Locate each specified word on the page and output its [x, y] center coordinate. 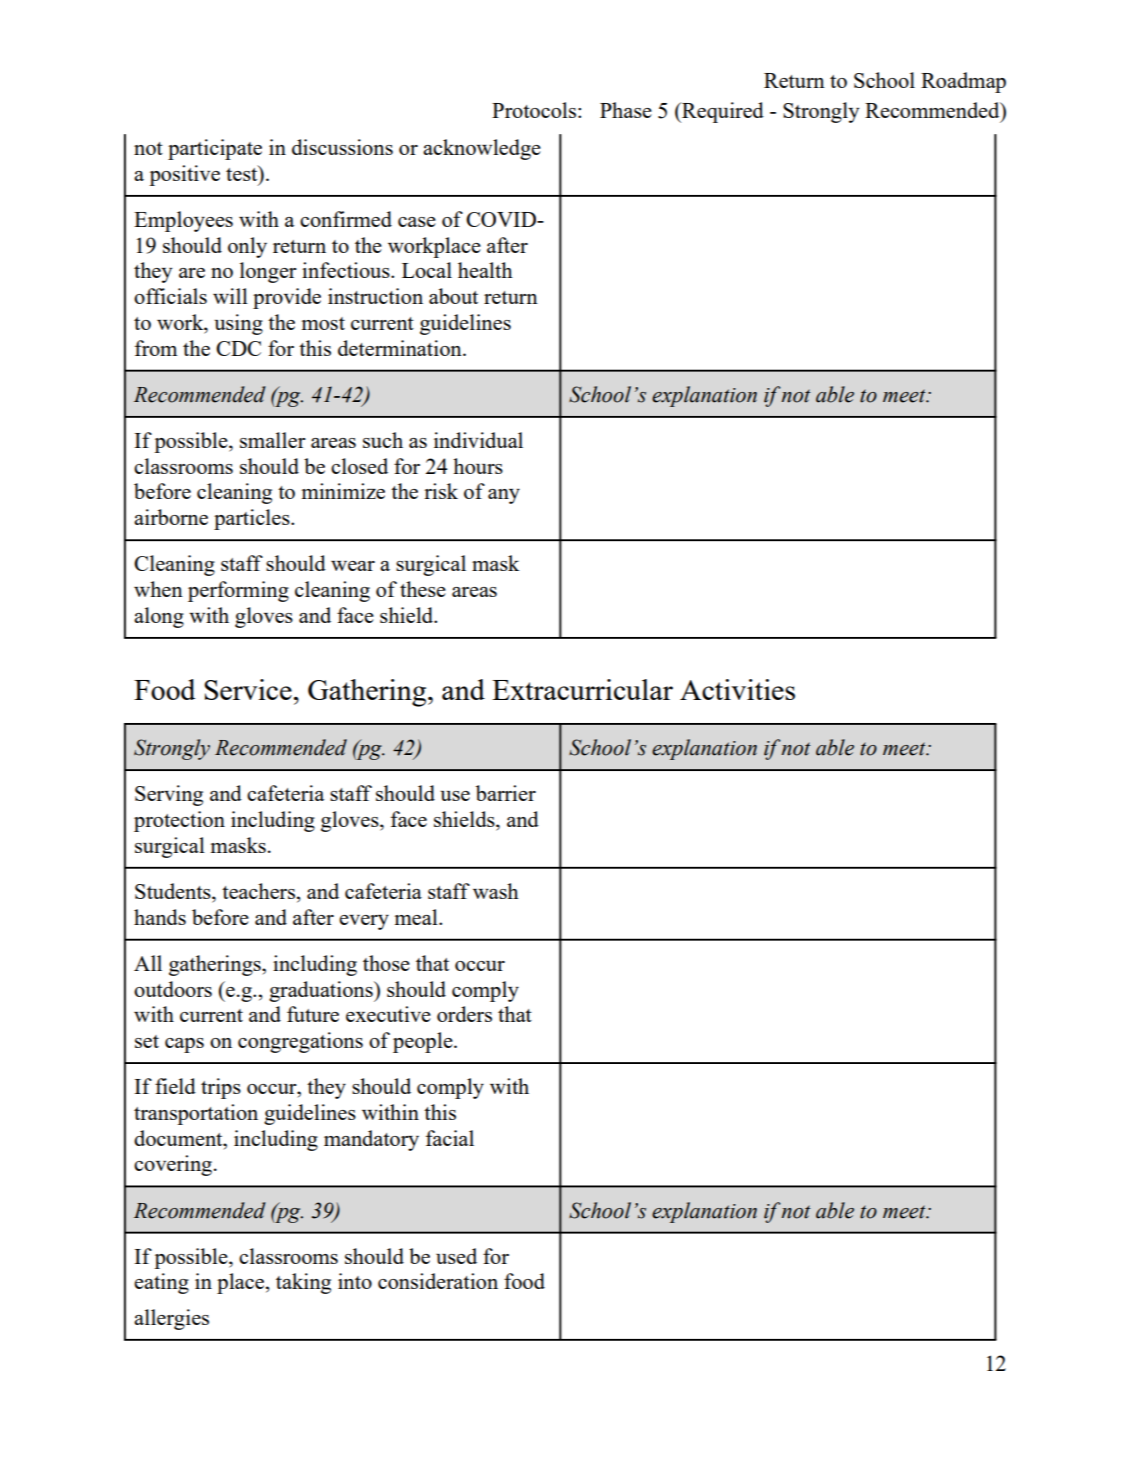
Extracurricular [582, 689]
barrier [506, 793]
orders [464, 1014]
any [504, 496]
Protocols [534, 110]
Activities [737, 689]
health [485, 270]
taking [303, 1283]
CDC [238, 348]
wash [496, 891]
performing [238, 591]
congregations [300, 1042]
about [453, 296]
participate [215, 149]
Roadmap [963, 82]
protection [179, 821]
